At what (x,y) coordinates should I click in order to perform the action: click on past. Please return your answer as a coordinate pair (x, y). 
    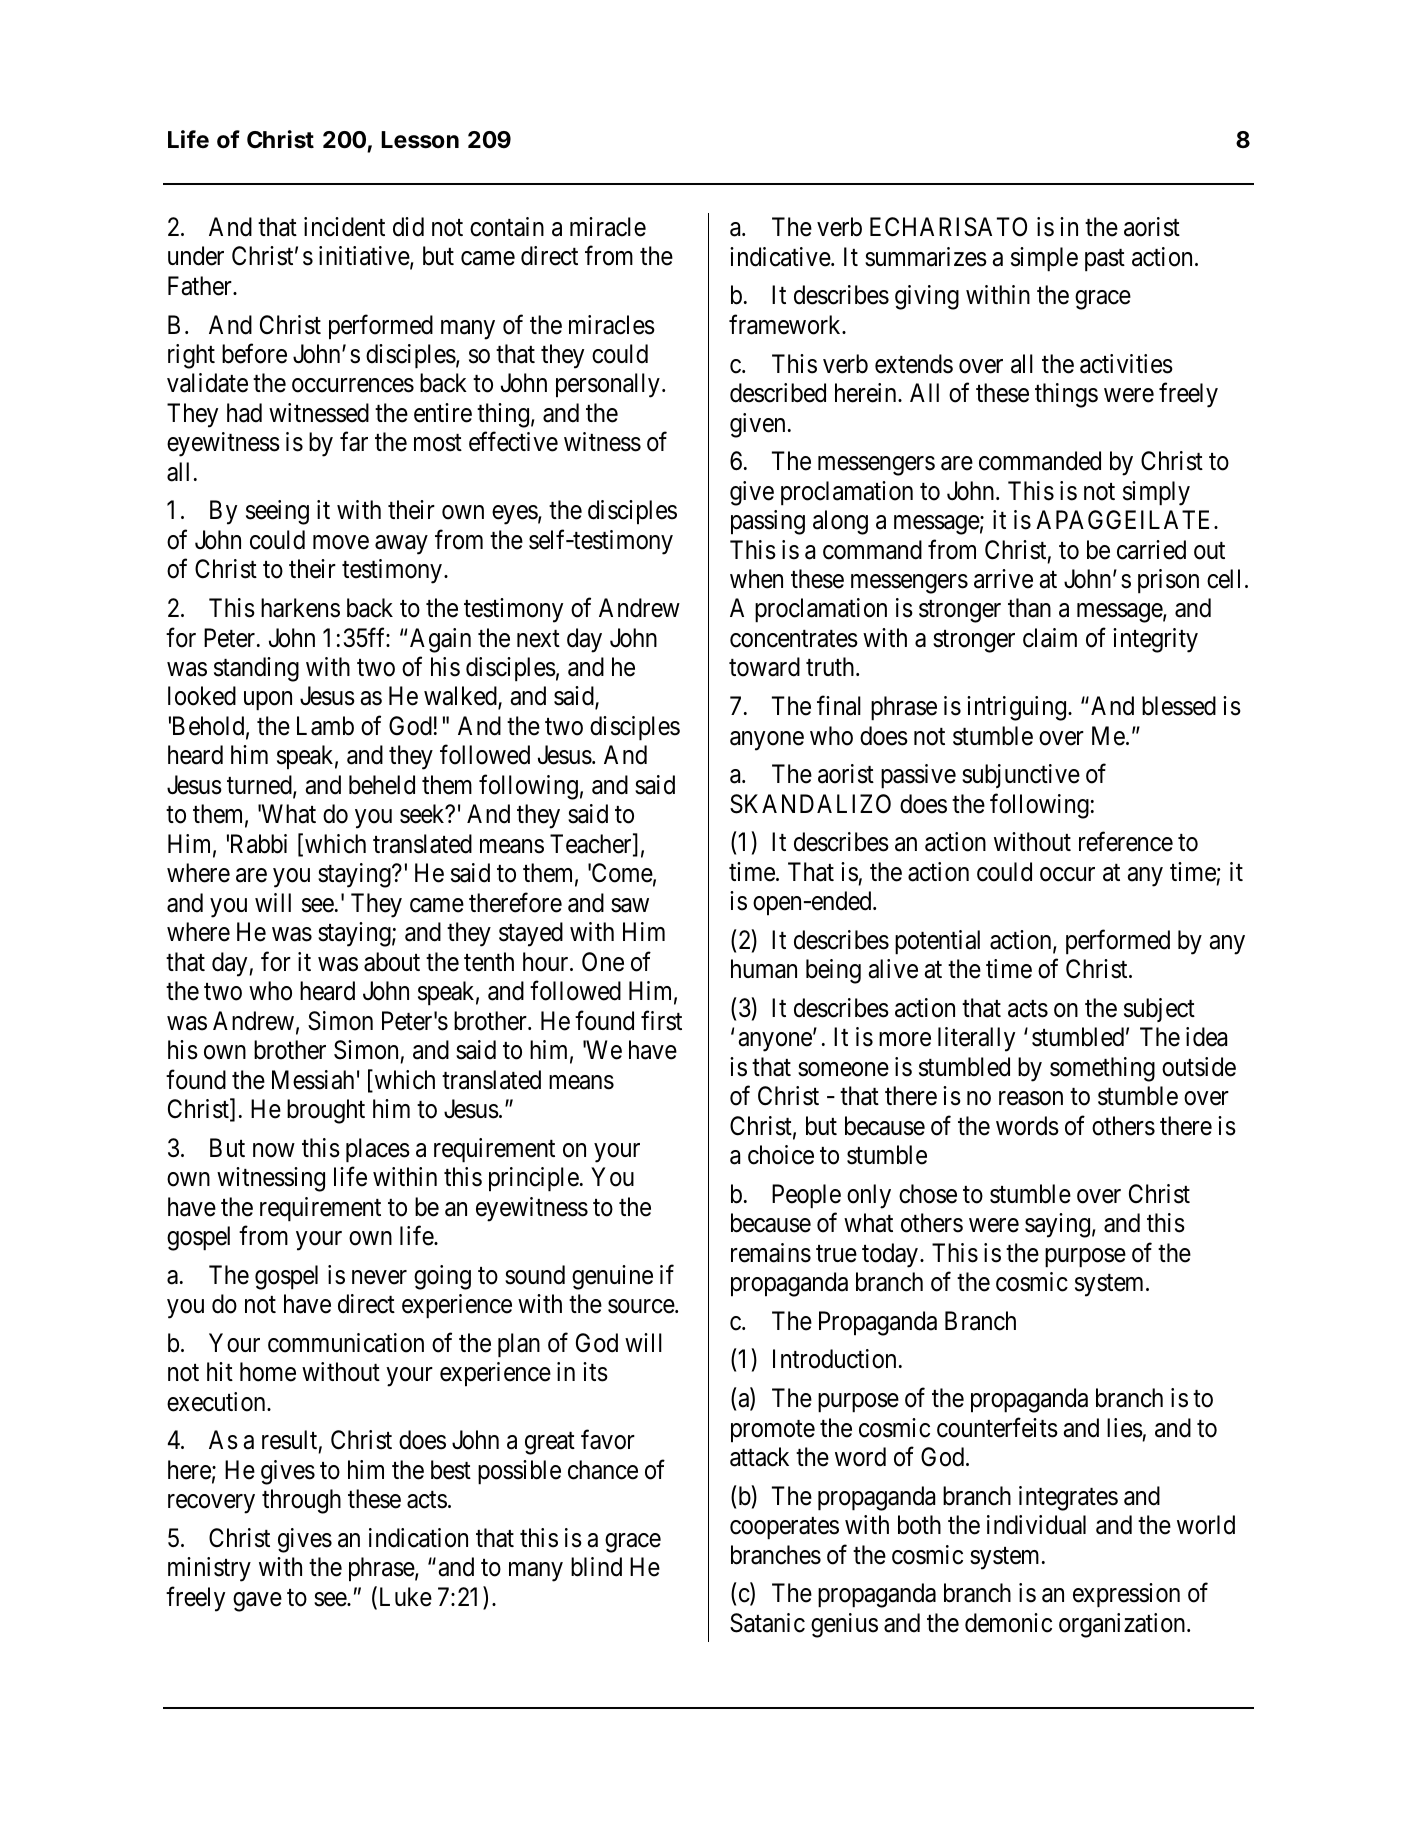
    Looking at the image, I should click on (1105, 260).
